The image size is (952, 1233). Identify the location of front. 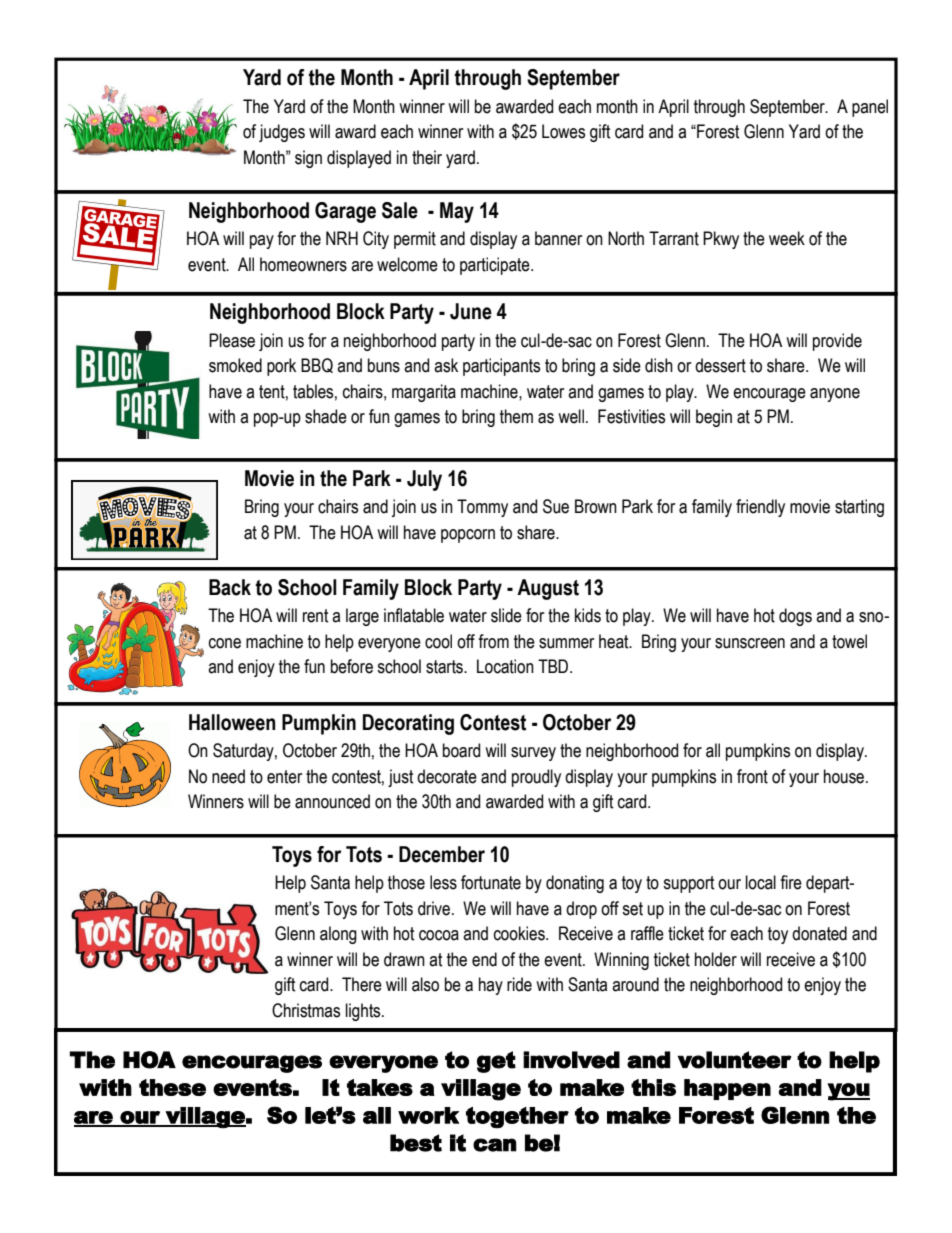
(752, 776).
